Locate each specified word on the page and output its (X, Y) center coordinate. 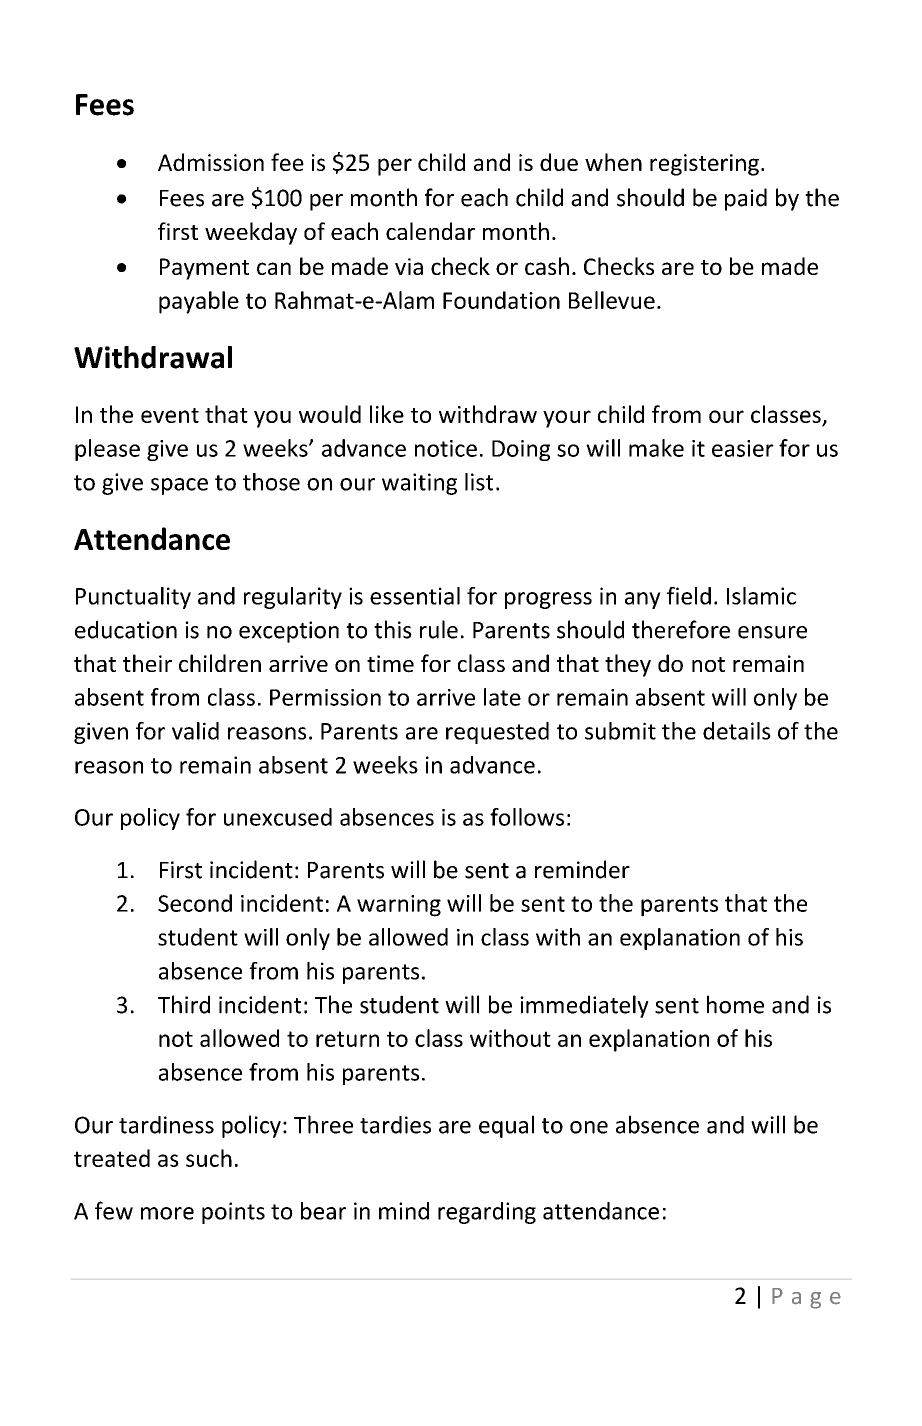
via (409, 266)
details (737, 731)
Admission (211, 162)
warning (399, 906)
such (209, 1158)
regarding (487, 1213)
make (656, 448)
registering (704, 165)
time (390, 664)
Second (195, 903)
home (735, 1004)
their (147, 663)
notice (446, 448)
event (170, 415)
